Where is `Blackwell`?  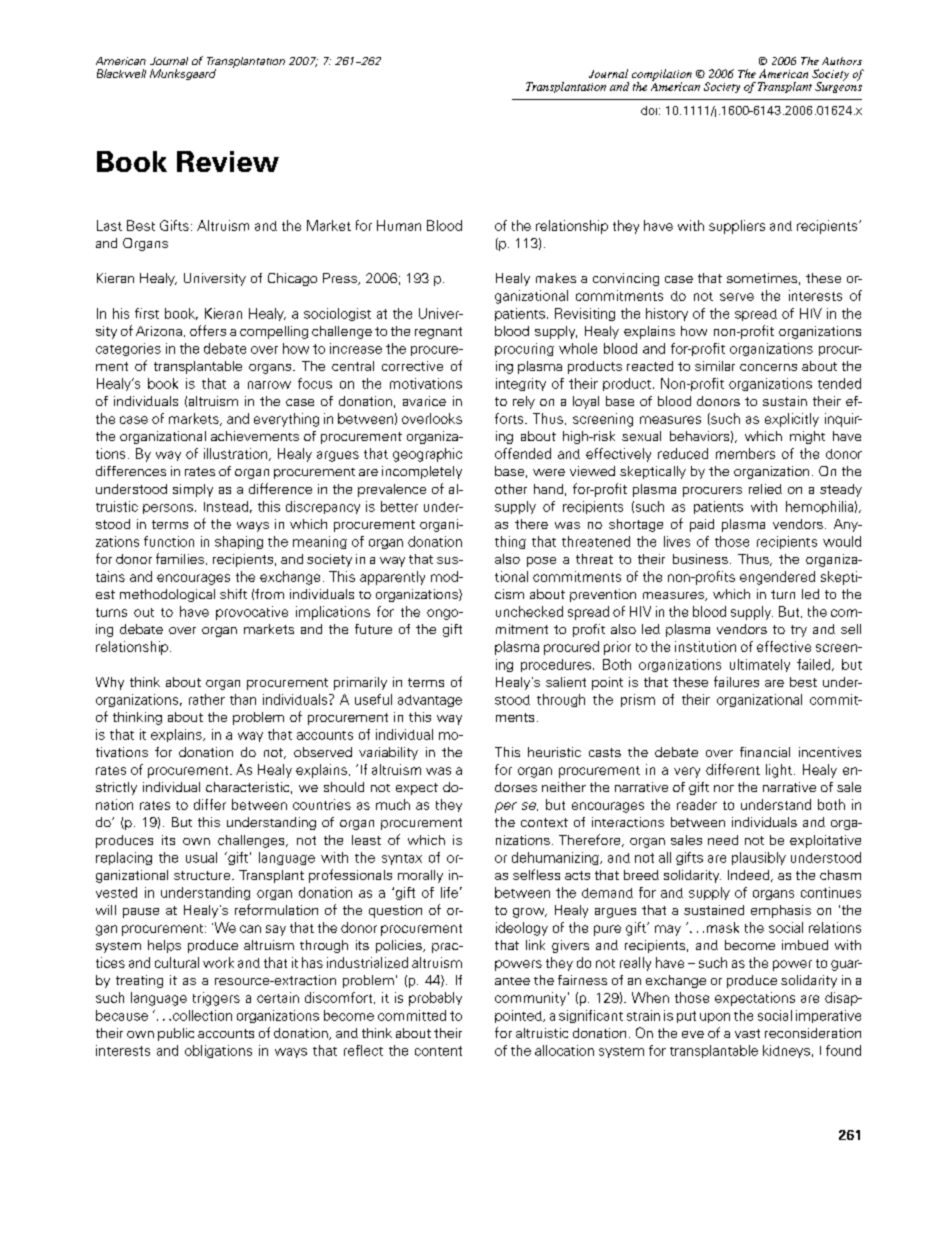 Blackwell is located at coordinates (121, 73).
